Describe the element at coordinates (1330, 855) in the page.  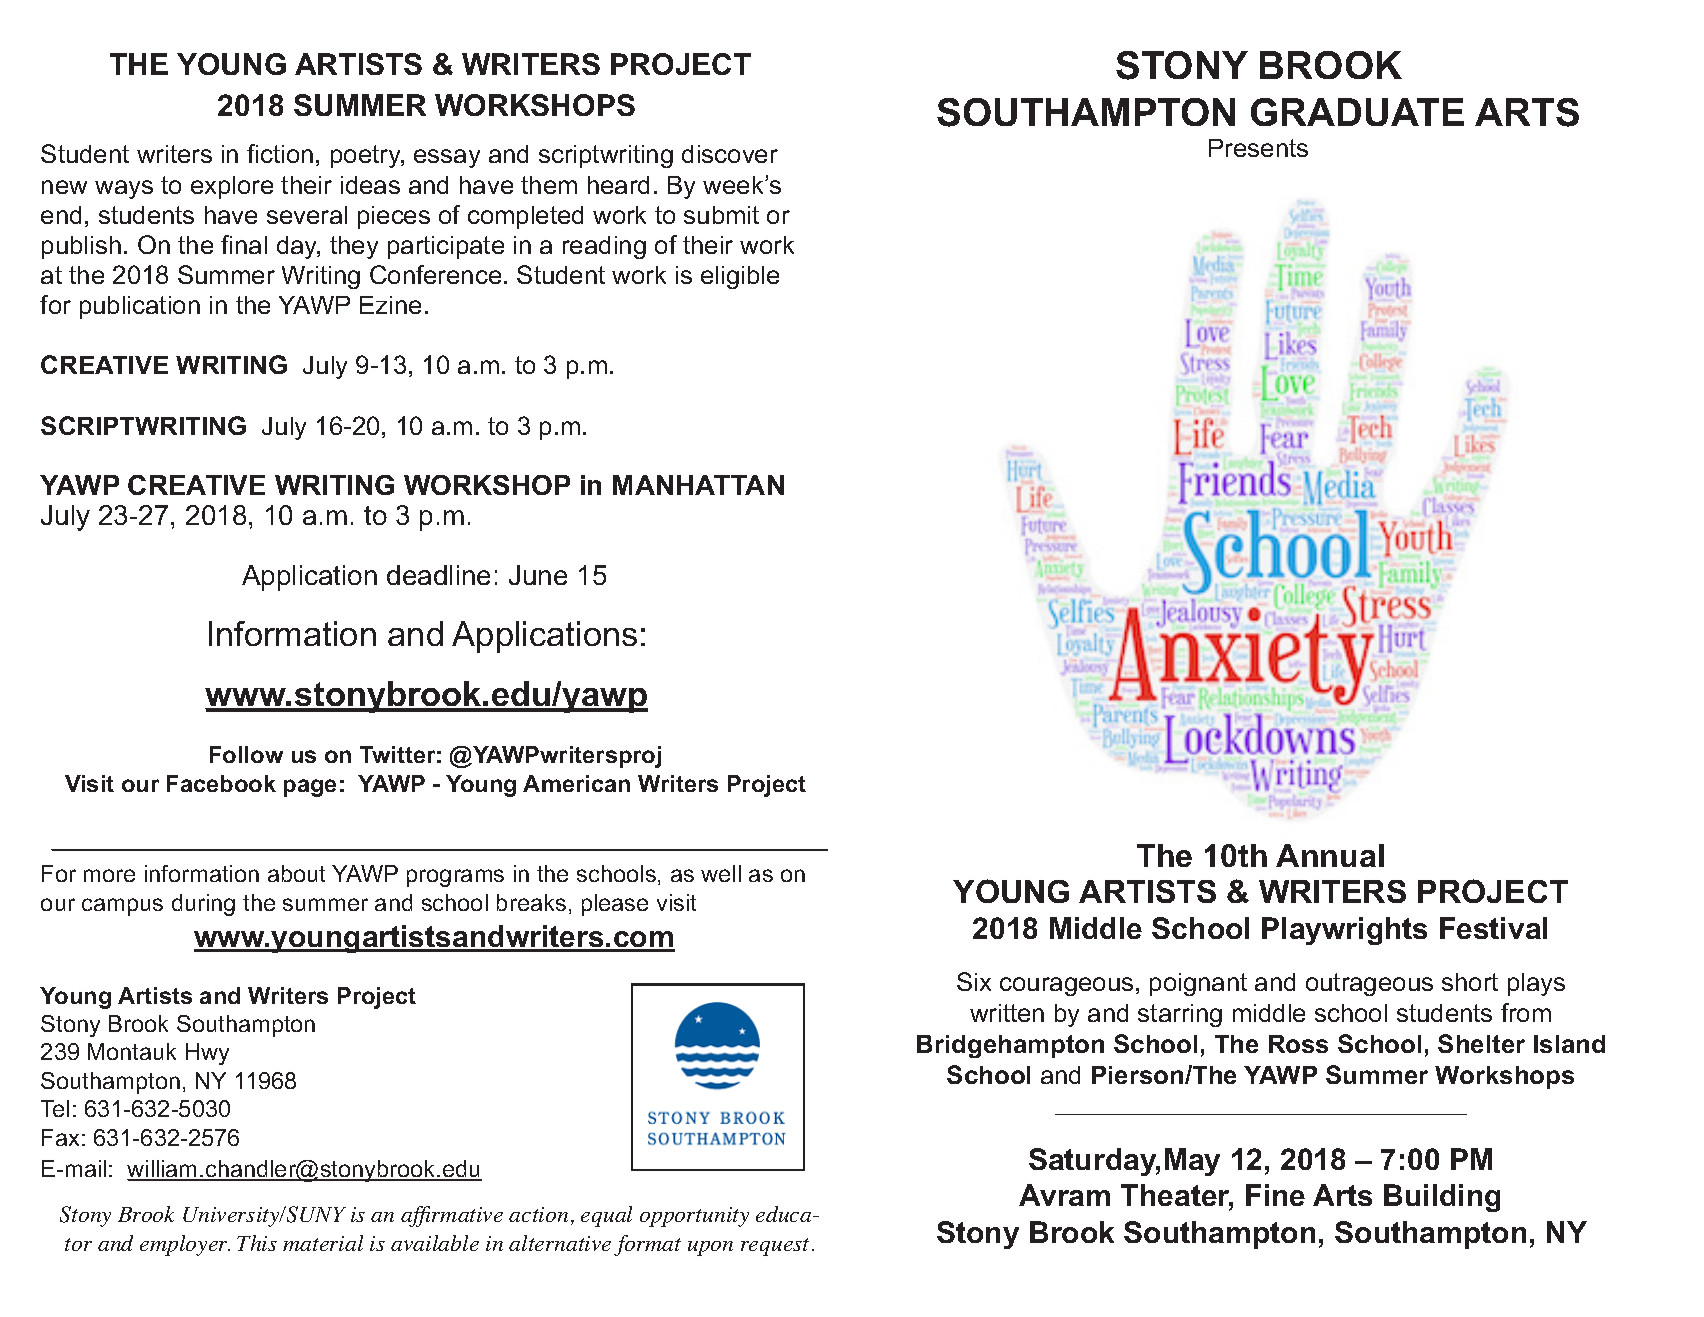
I see `Annual` at that location.
